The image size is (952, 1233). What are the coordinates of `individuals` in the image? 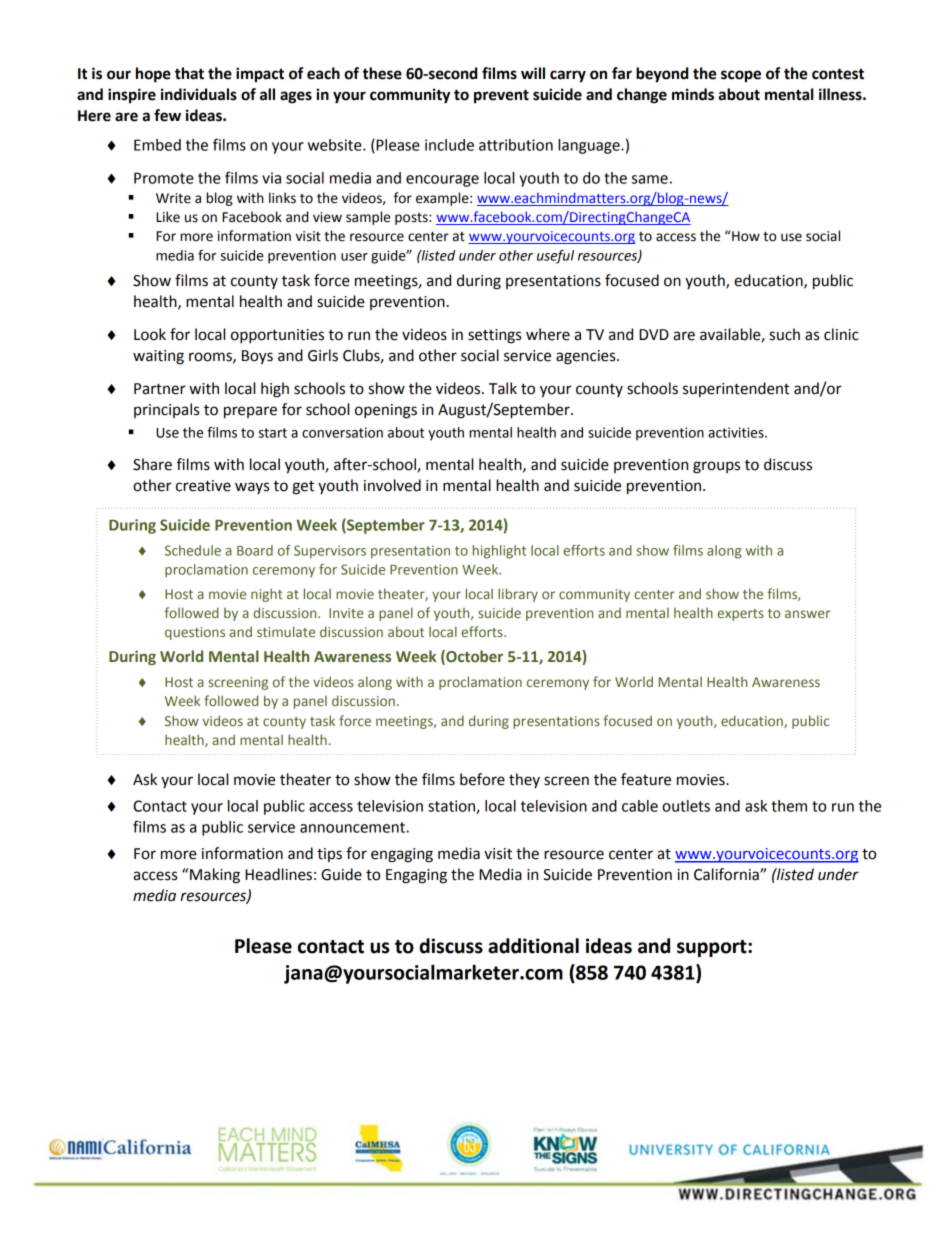 It's located at (199, 94).
